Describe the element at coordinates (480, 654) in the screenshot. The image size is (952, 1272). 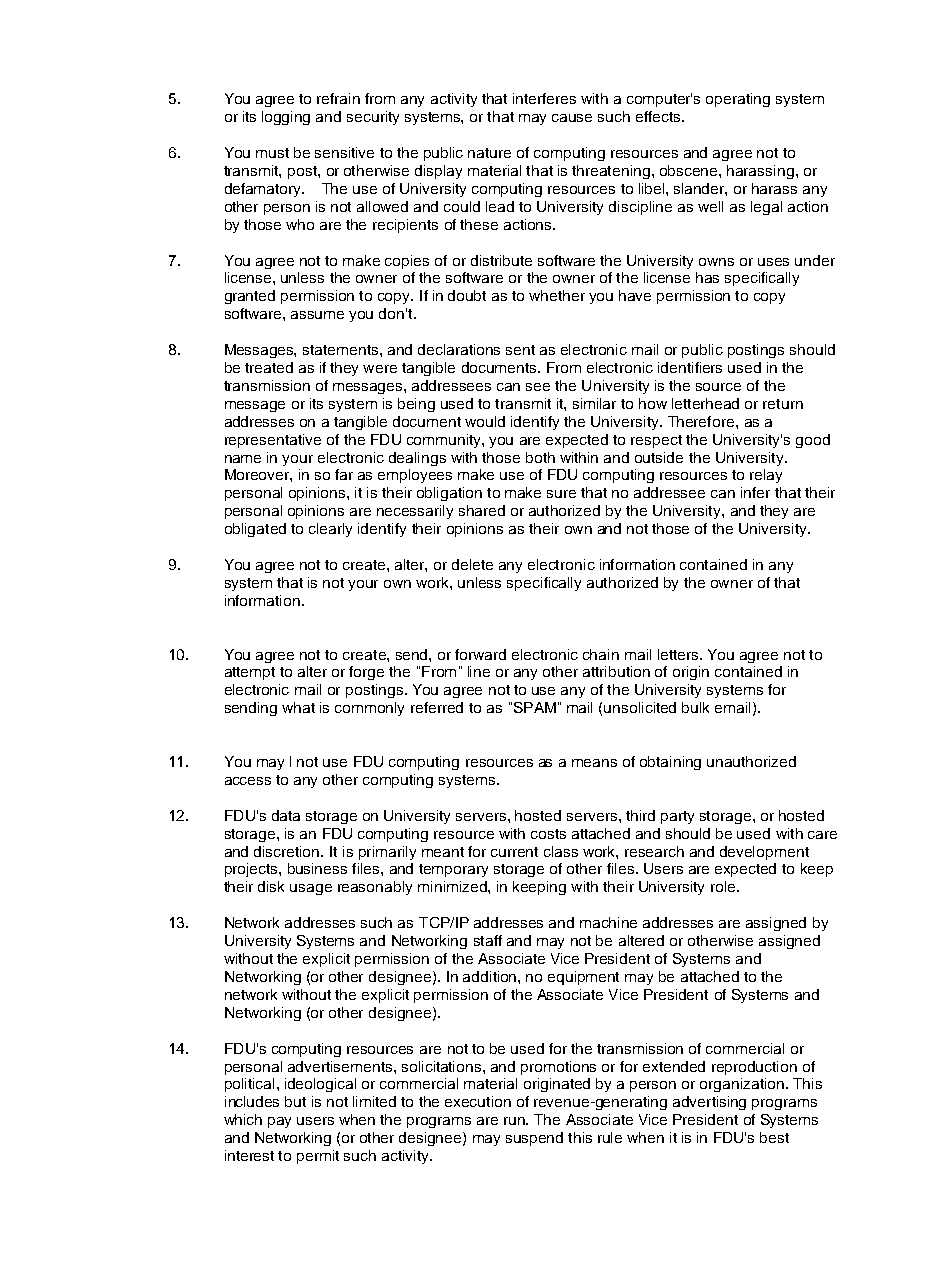
I see `forward` at that location.
